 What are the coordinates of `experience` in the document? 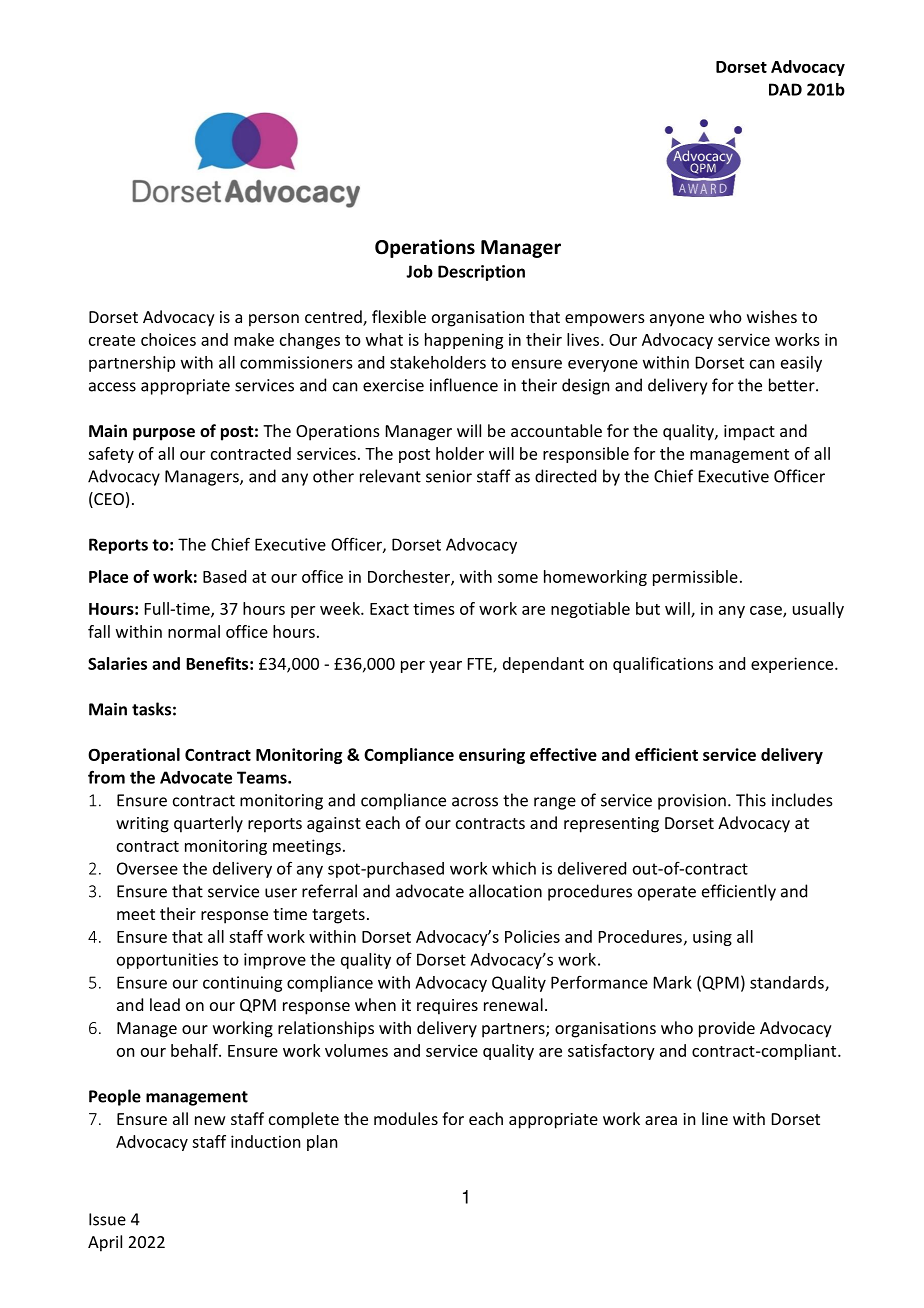 It's located at (793, 665).
